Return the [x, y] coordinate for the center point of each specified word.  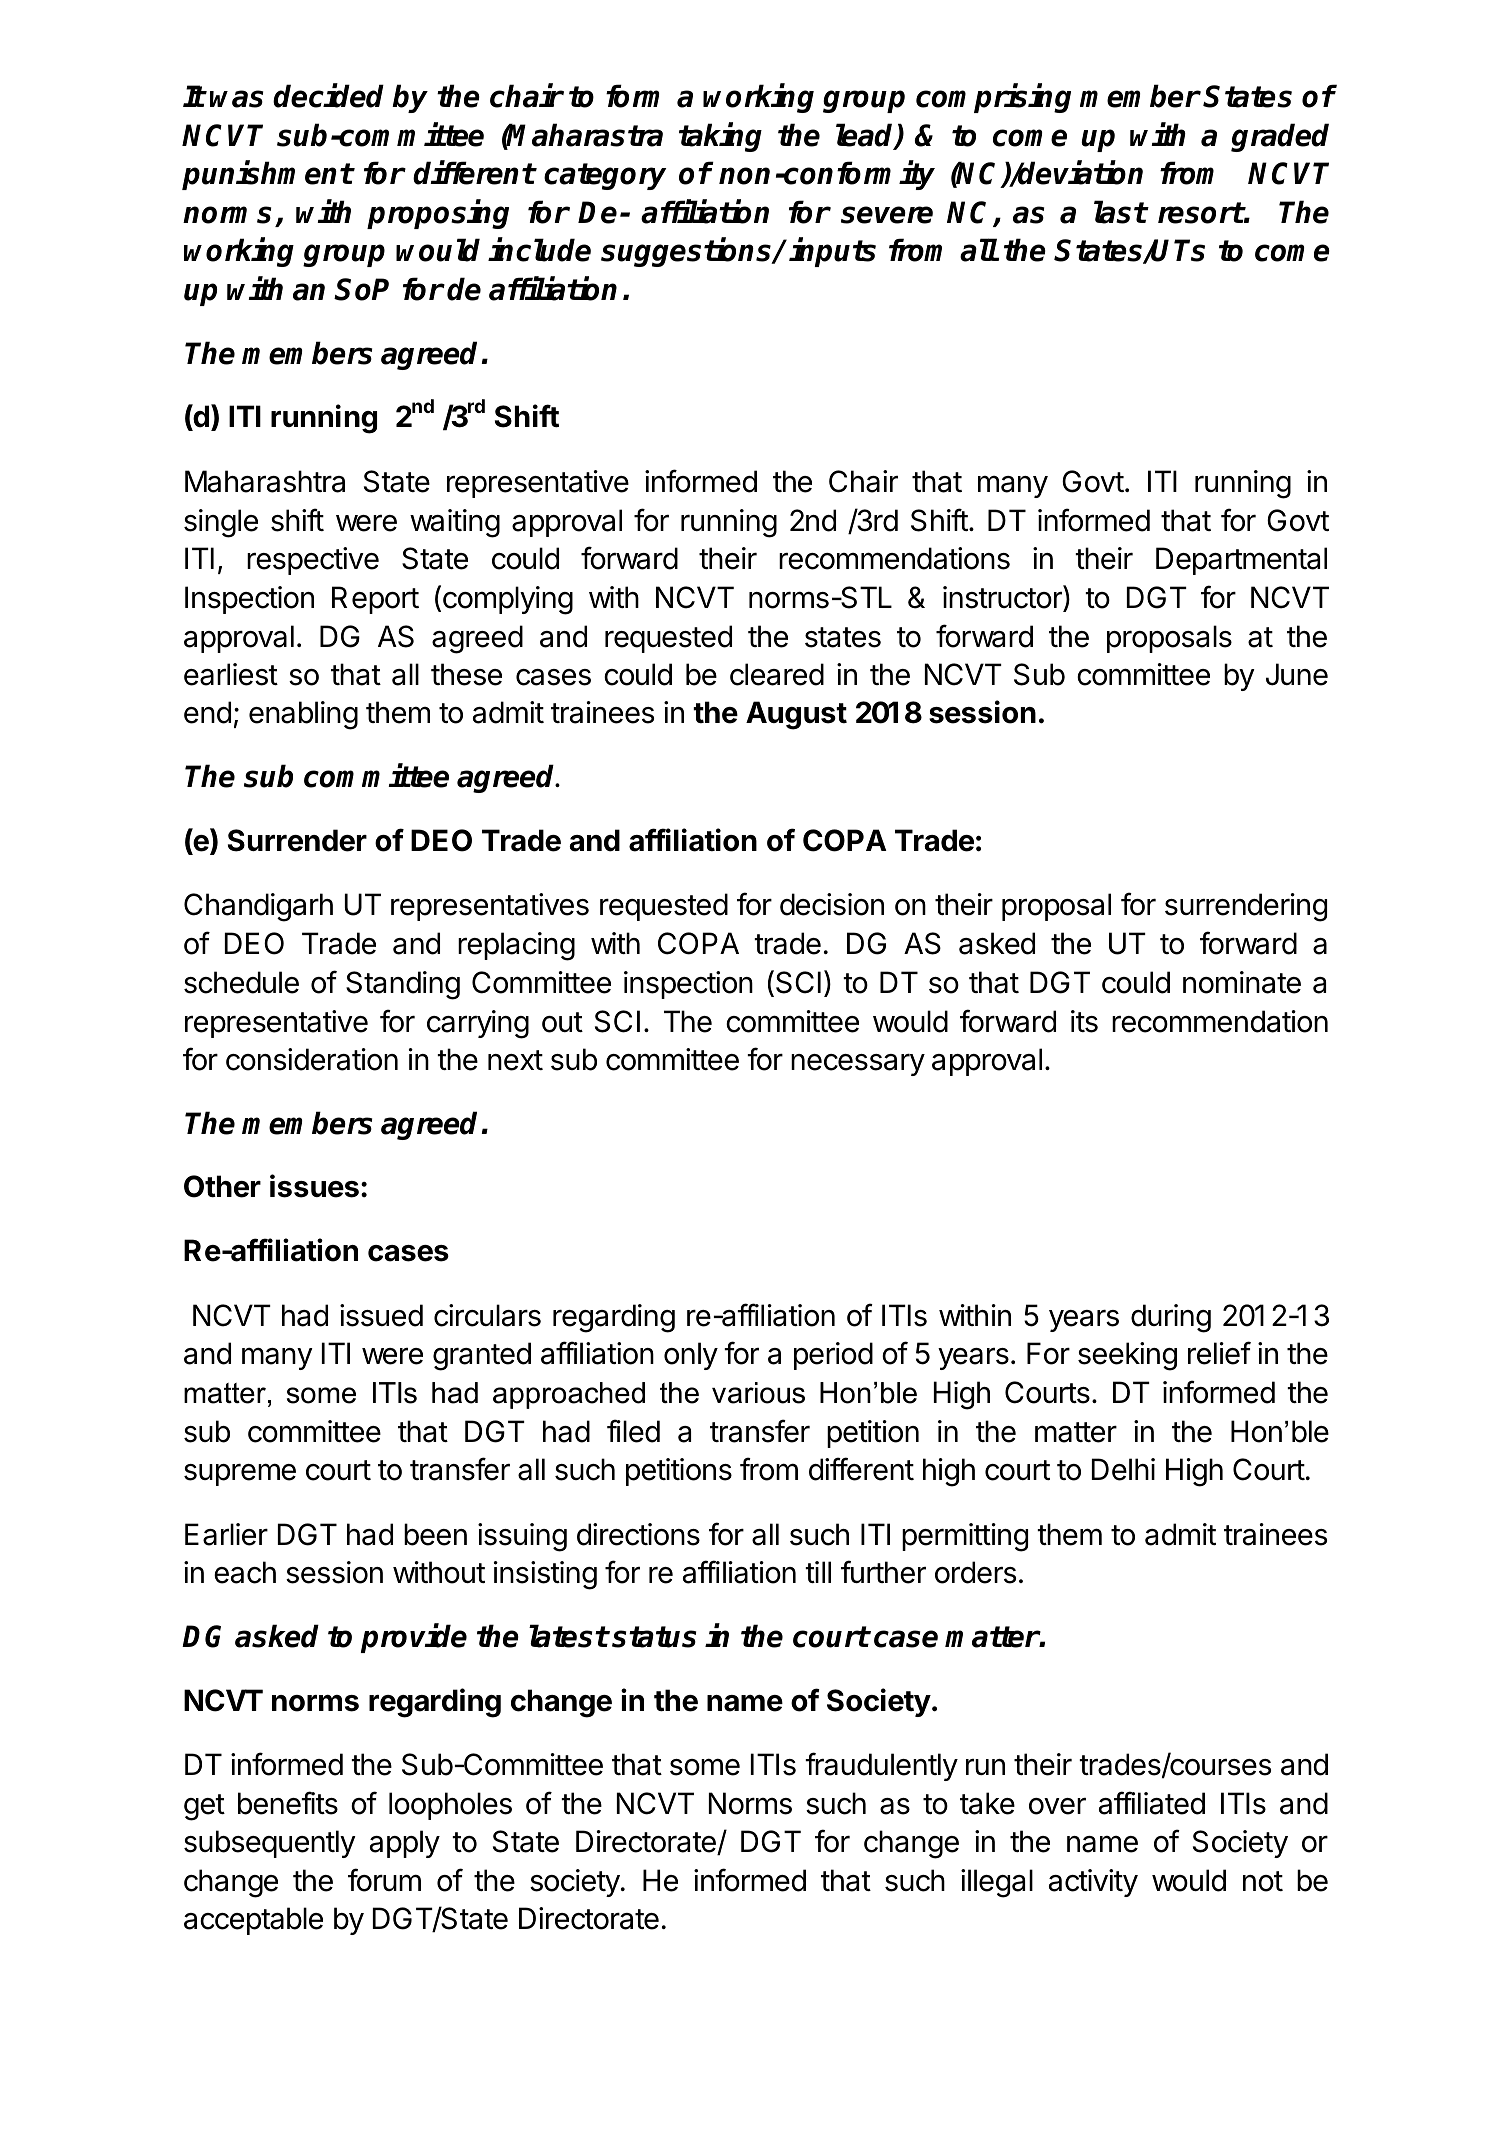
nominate [1242, 982]
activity [1093, 1883]
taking [720, 137]
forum [384, 1880]
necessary [858, 1065]
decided [328, 96]
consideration [312, 1059]
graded [1280, 137]
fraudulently [881, 1766]
